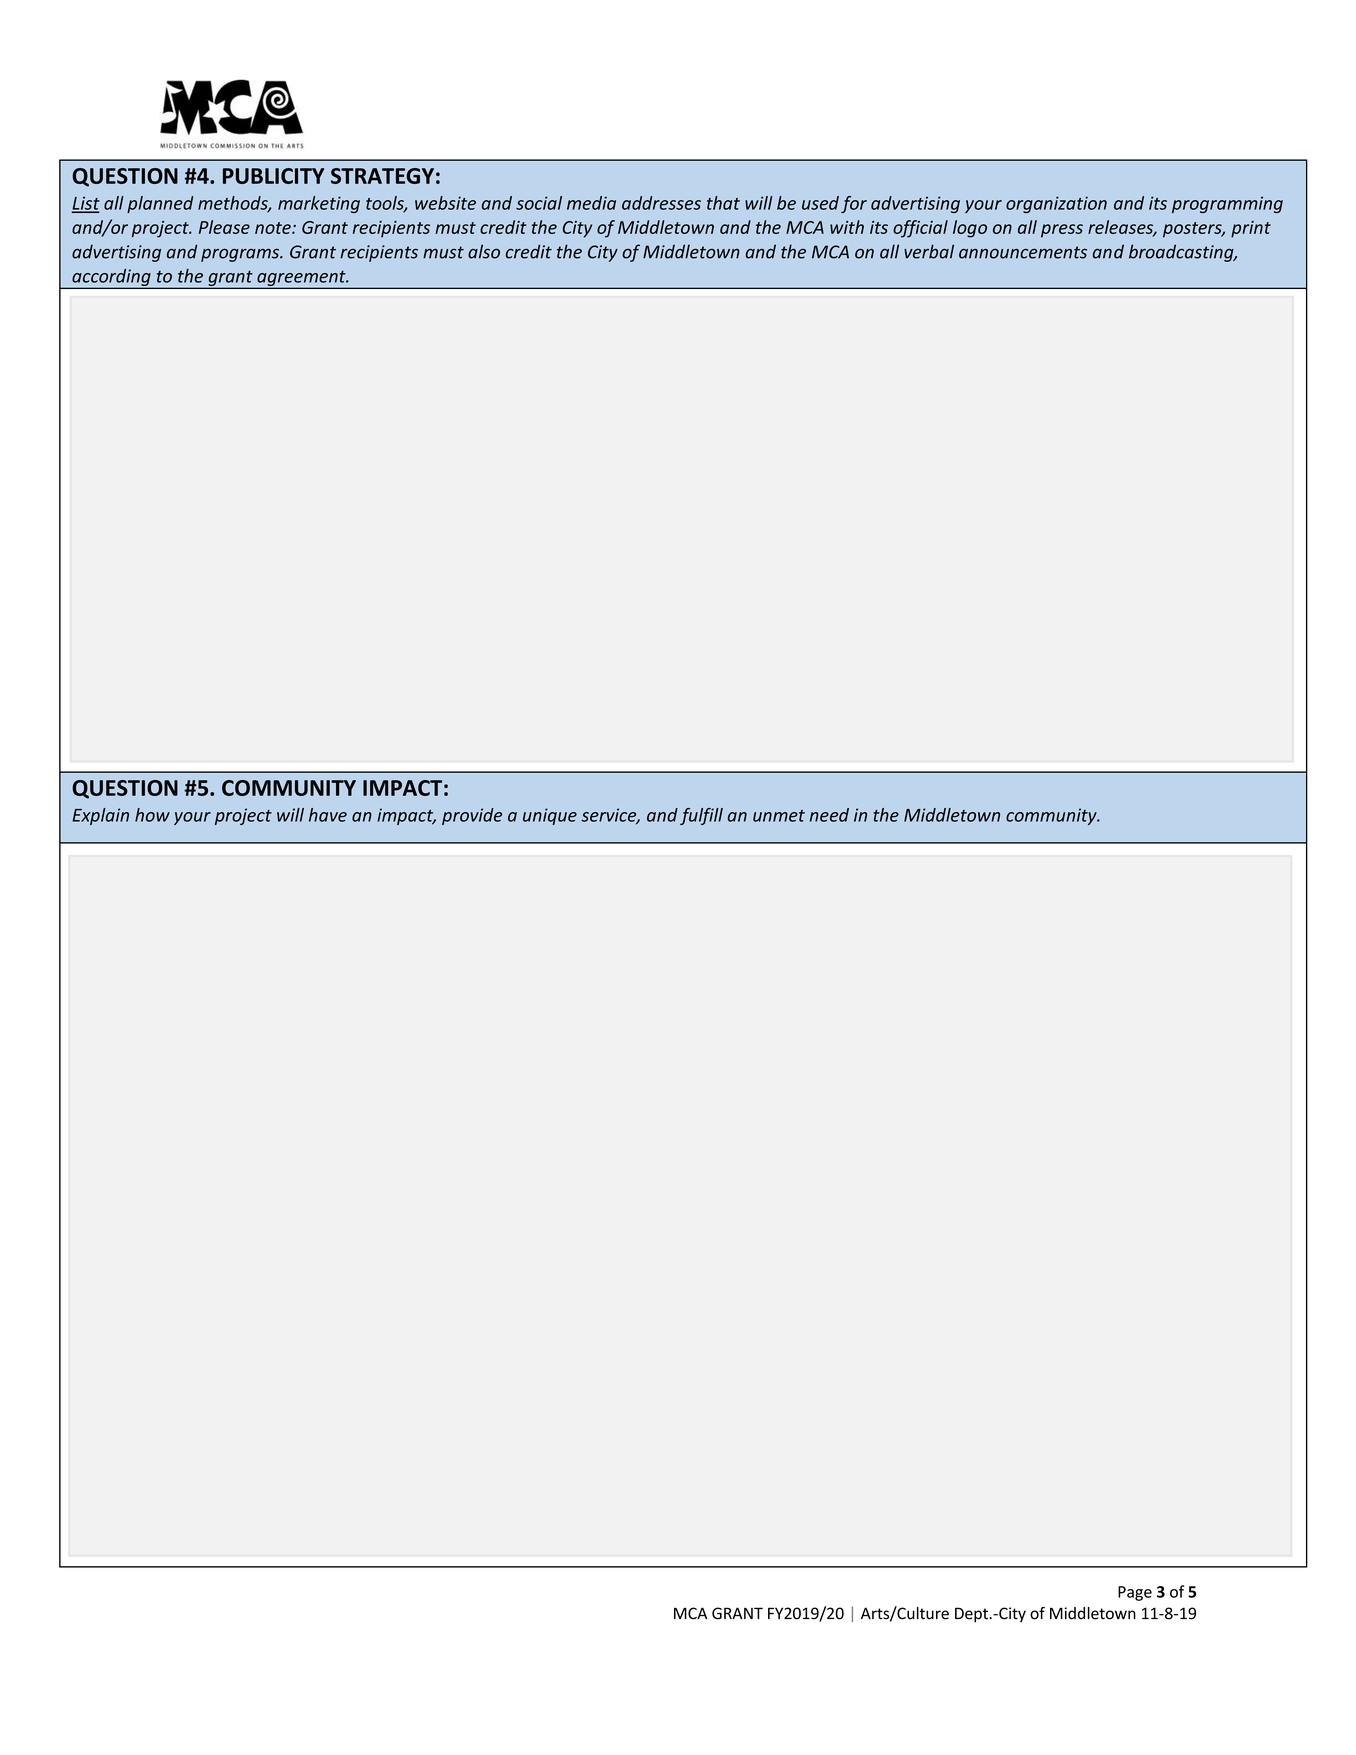 The width and height of the page is (1356, 1755). What do you see at coordinates (472, 816) in the page?
I see `provide` at bounding box center [472, 816].
